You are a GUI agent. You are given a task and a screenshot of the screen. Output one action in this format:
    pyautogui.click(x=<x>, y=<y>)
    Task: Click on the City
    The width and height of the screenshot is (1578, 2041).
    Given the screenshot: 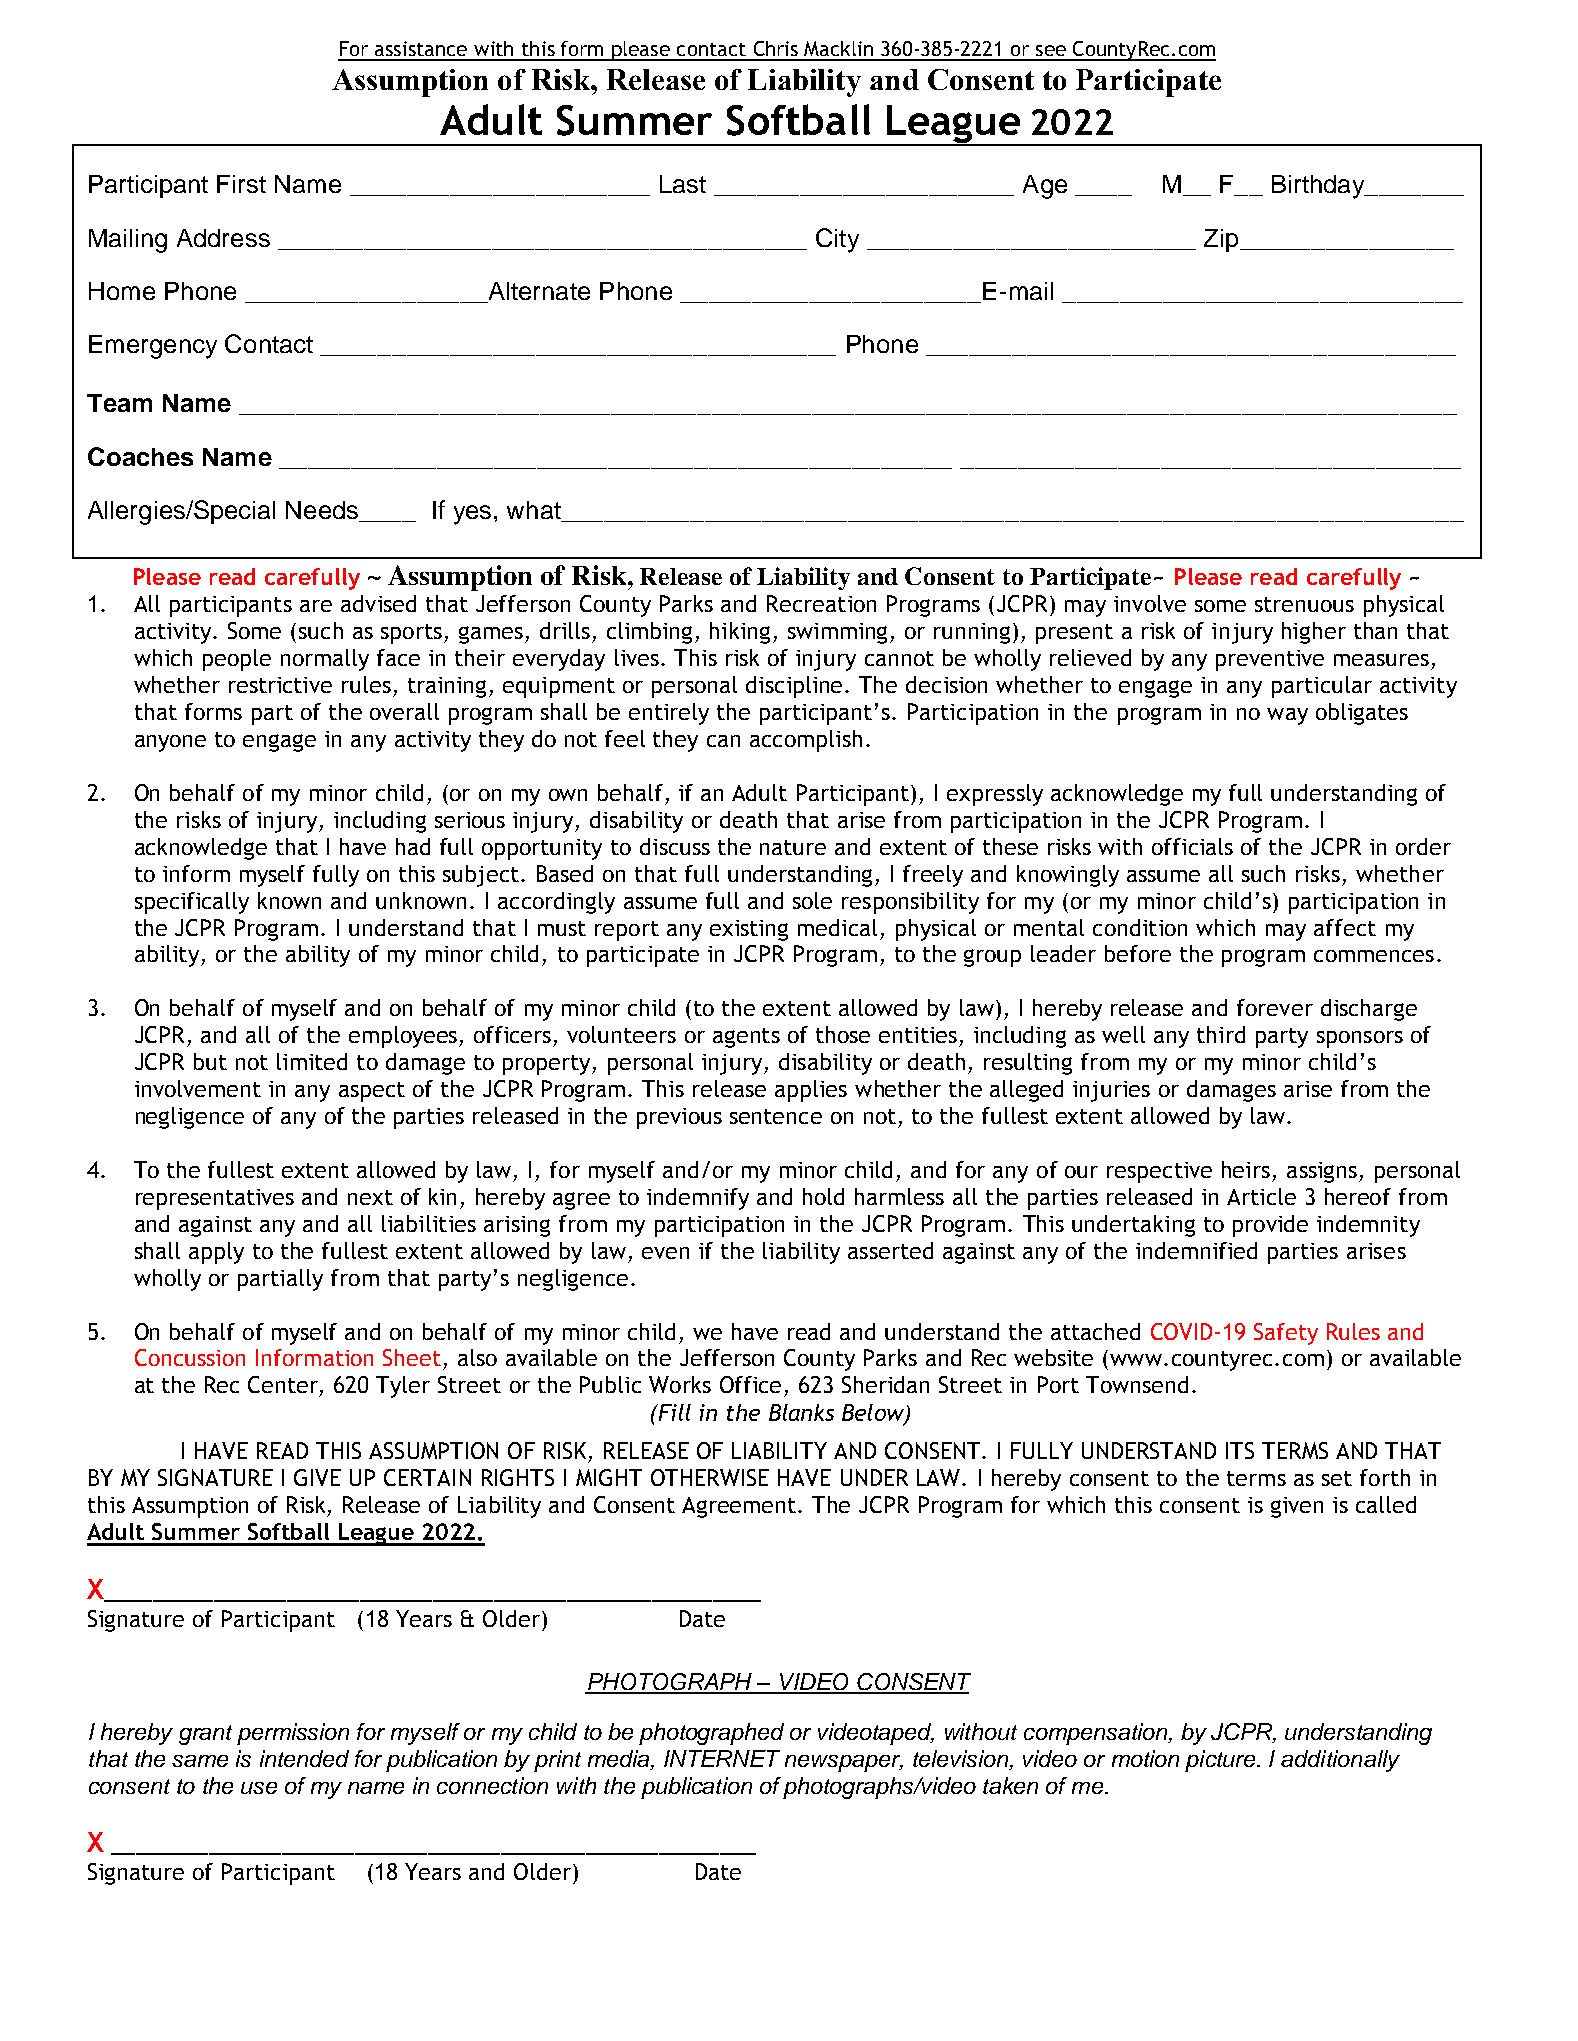 What is the action you would take?
    pyautogui.click(x=837, y=240)
